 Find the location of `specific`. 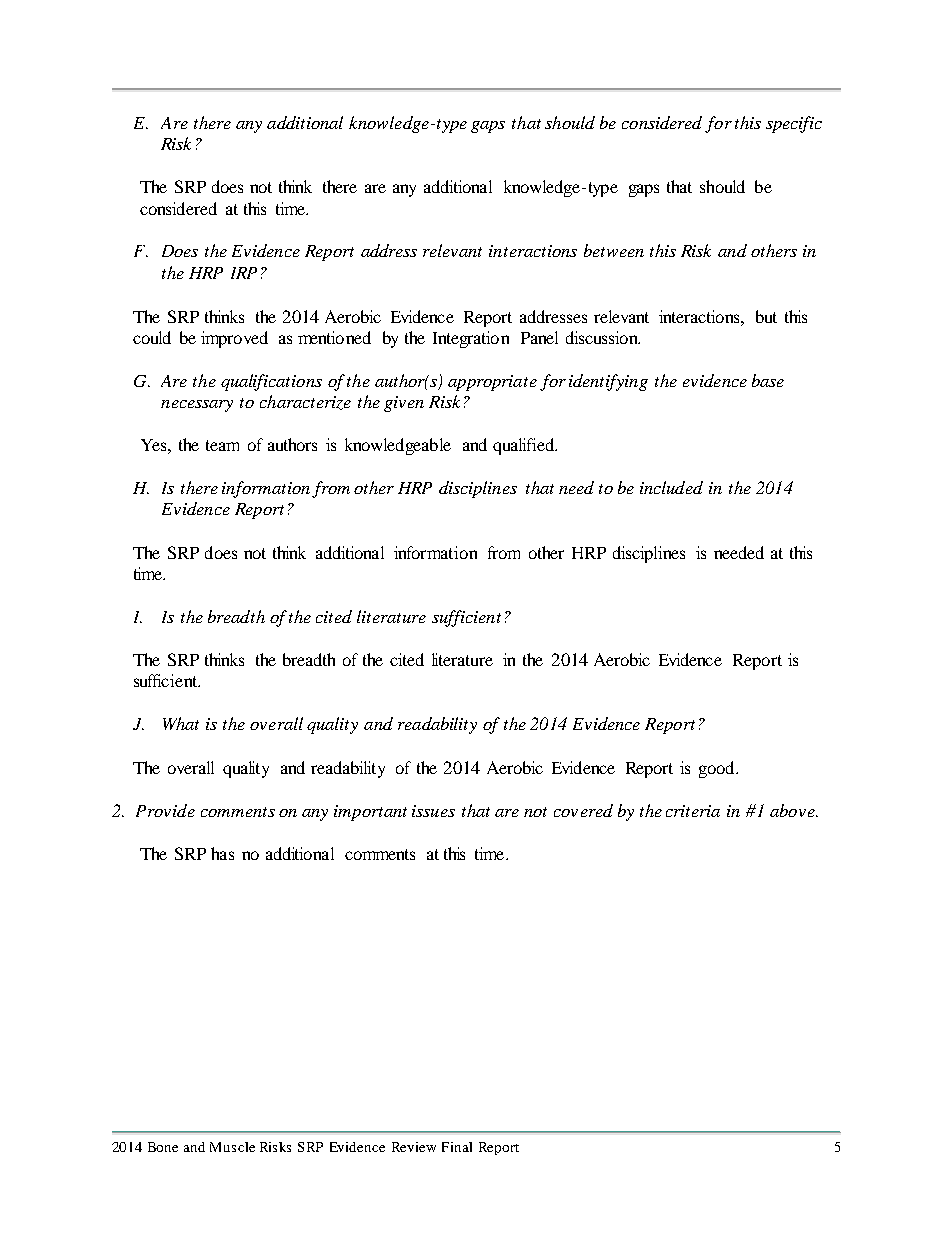

specific is located at coordinates (794, 124).
